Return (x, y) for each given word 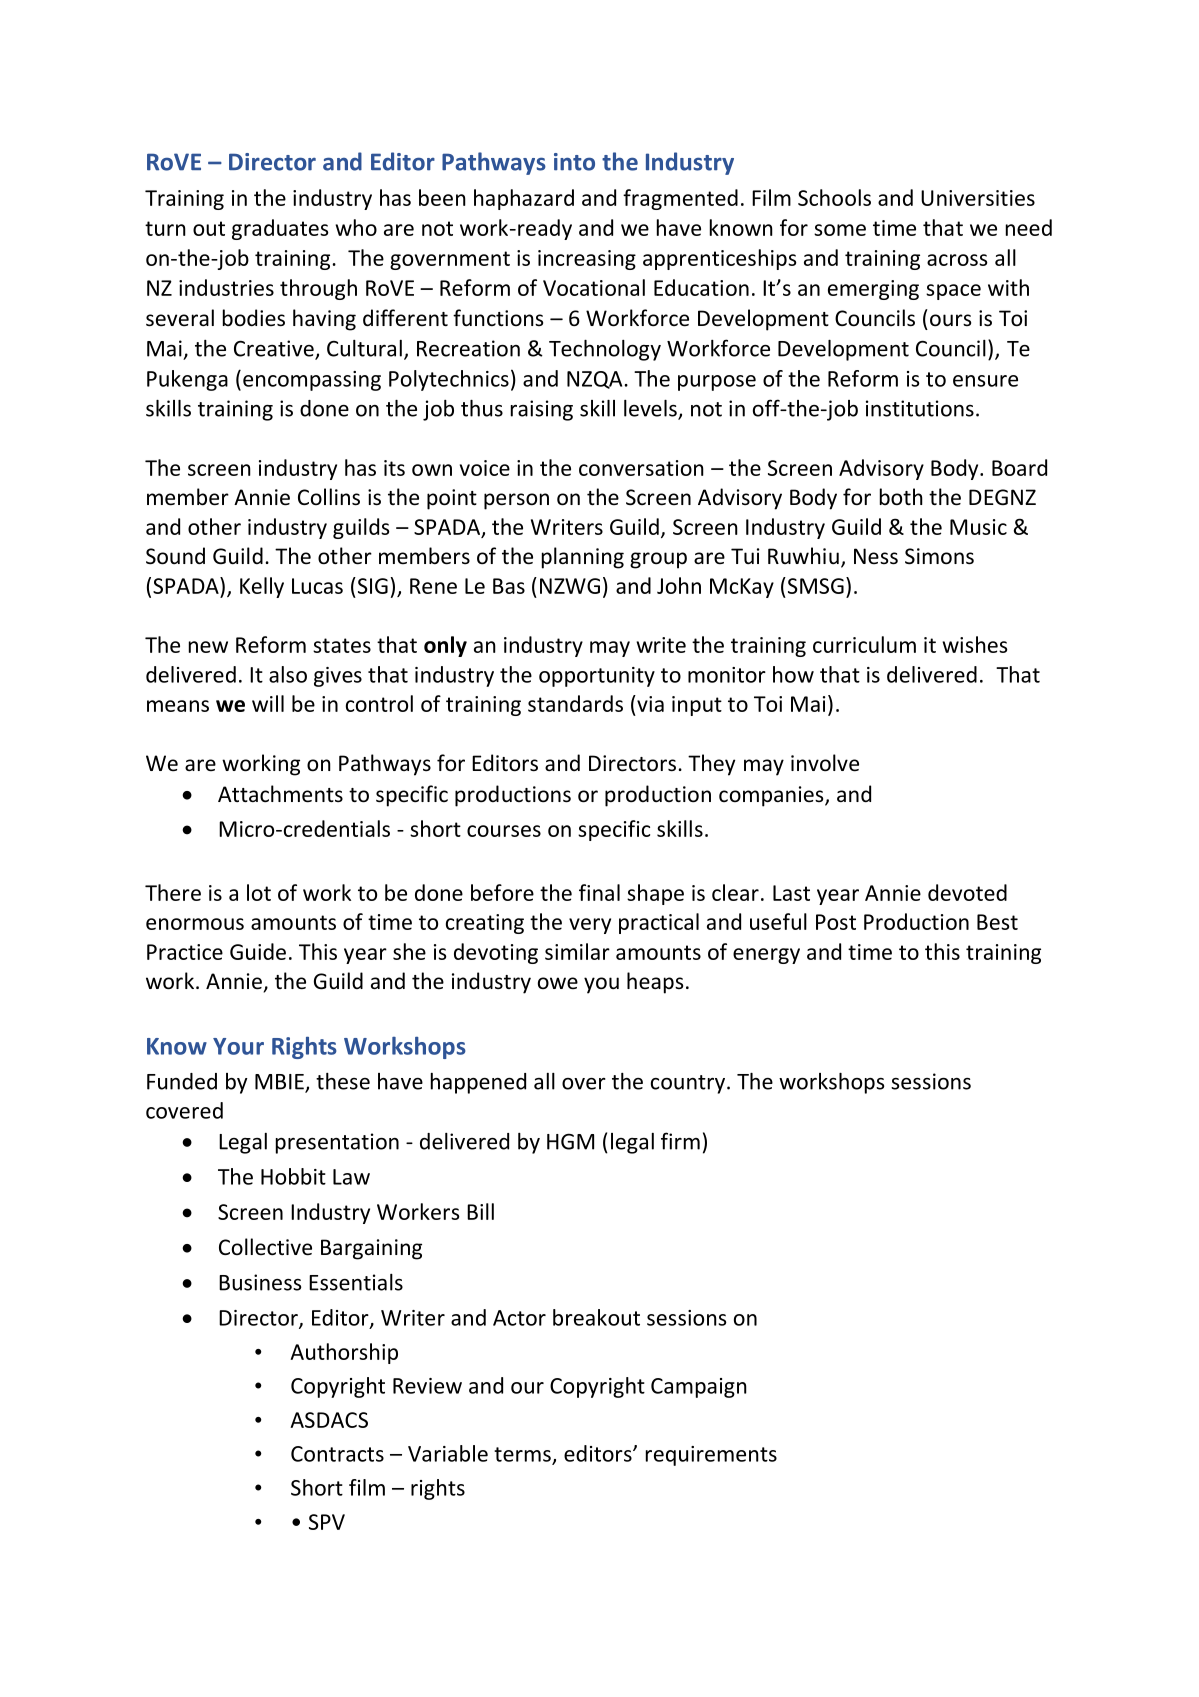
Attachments (280, 794)
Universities (978, 198)
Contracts (337, 1454)
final (599, 892)
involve (825, 763)
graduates (280, 229)
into (574, 162)
